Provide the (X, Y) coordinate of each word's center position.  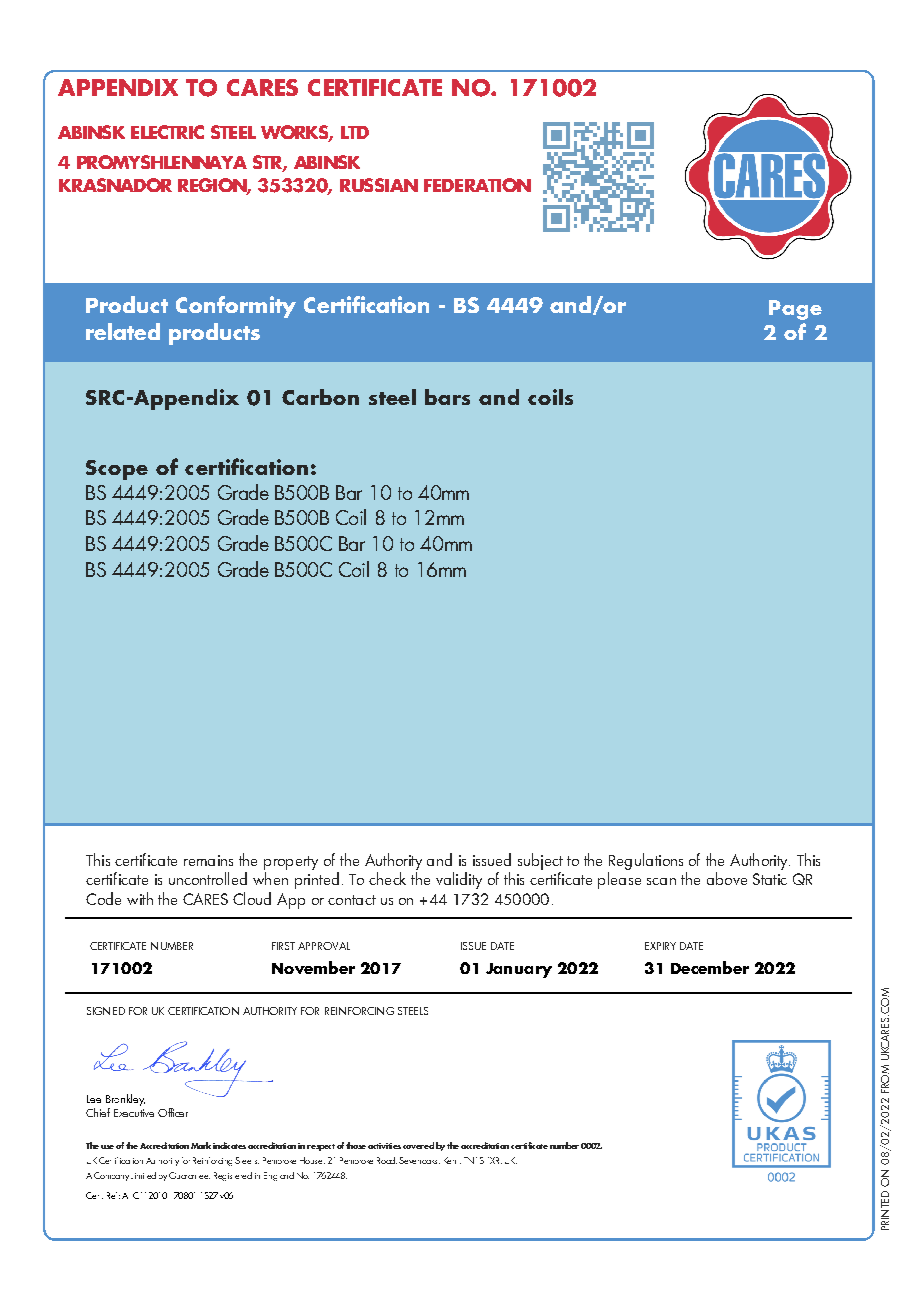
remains (208, 860)
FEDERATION (477, 185)
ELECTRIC (167, 132)
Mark (201, 1145)
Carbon (320, 397)
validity (459, 880)
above (727, 878)
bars (447, 397)
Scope (117, 470)
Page (795, 310)
